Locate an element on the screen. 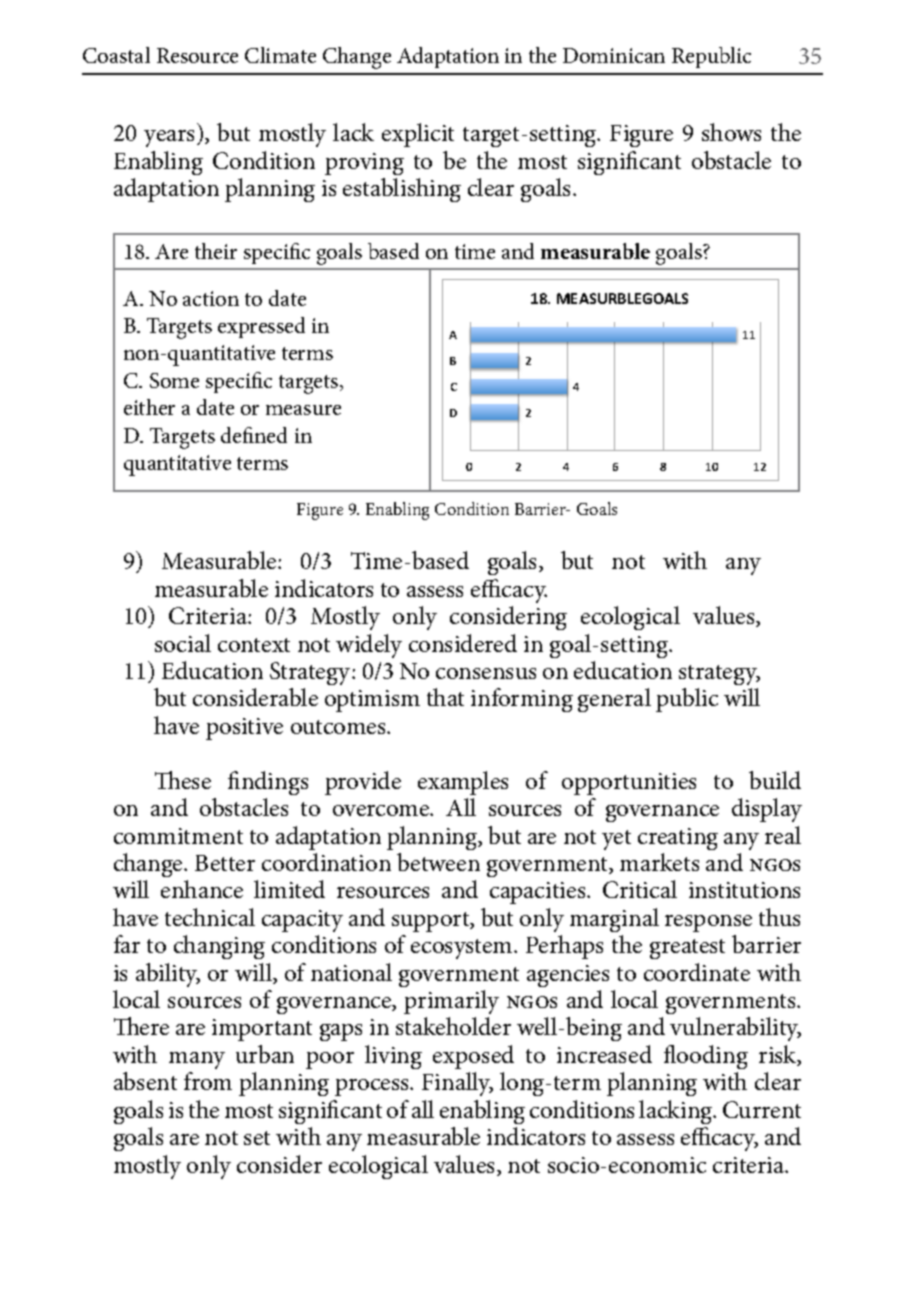  Finally is located at coordinates (457, 1084).
